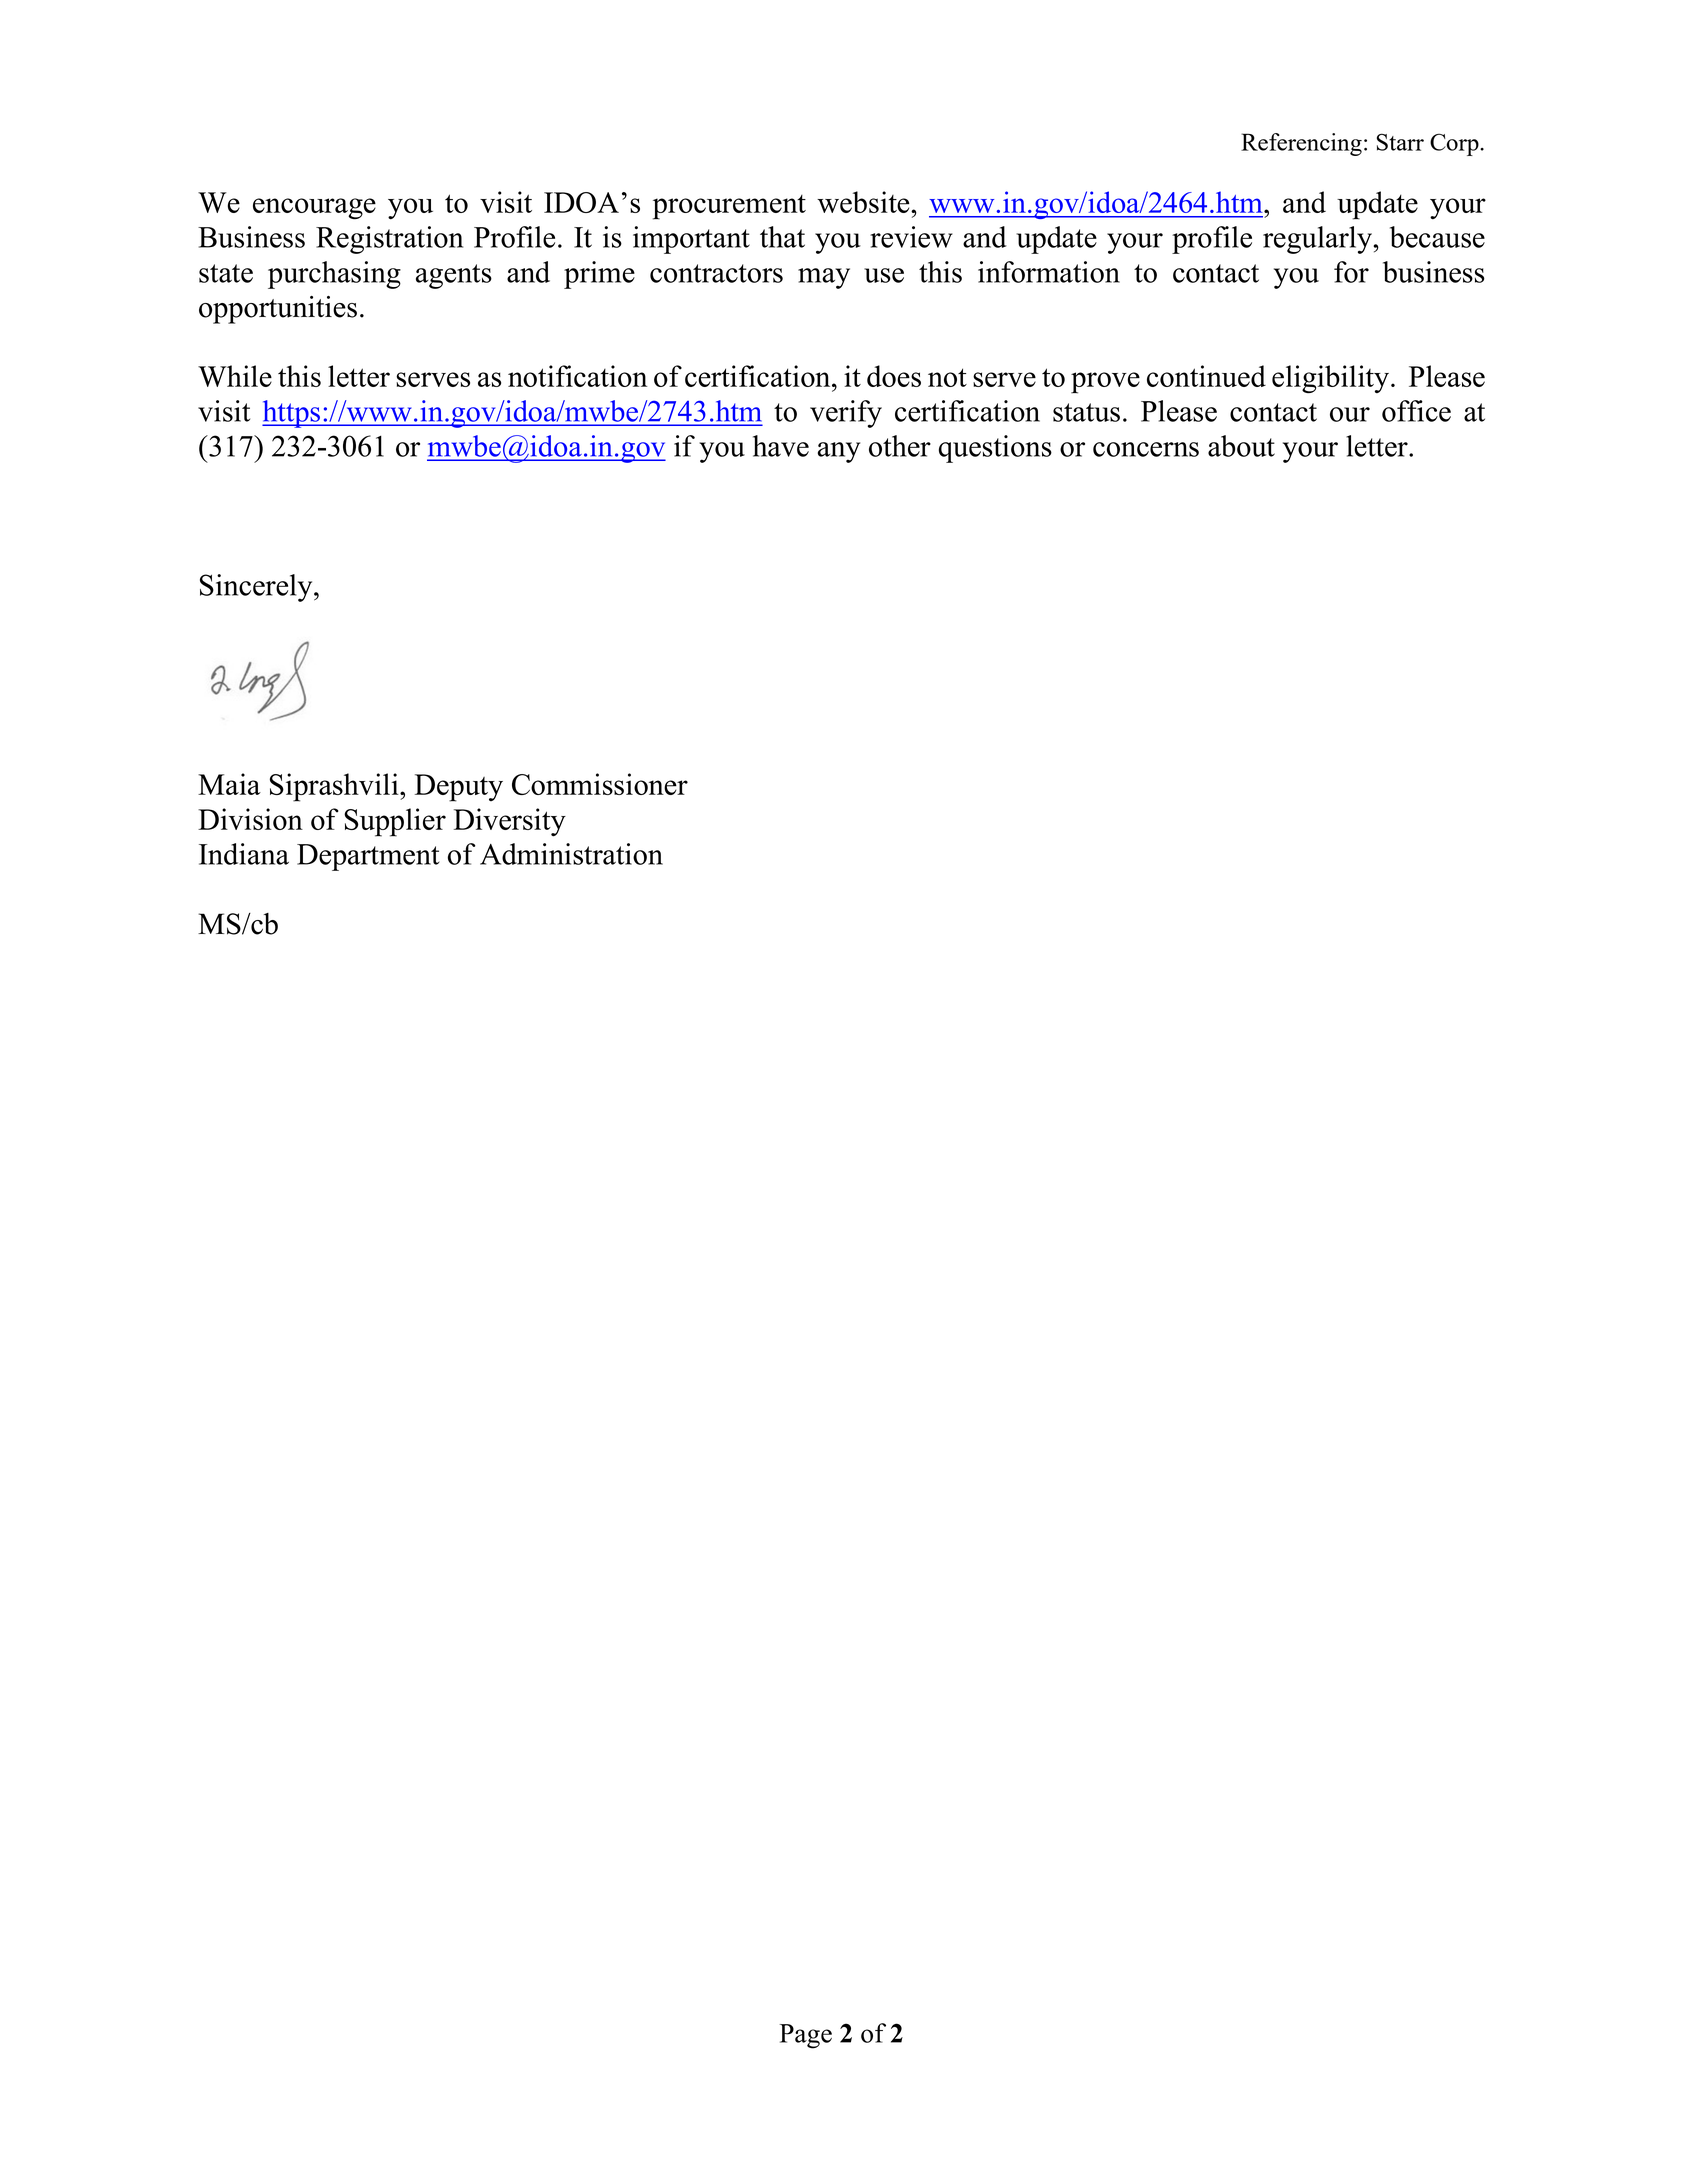 The image size is (1683, 2179). I want to click on Department, so click(368, 857).
